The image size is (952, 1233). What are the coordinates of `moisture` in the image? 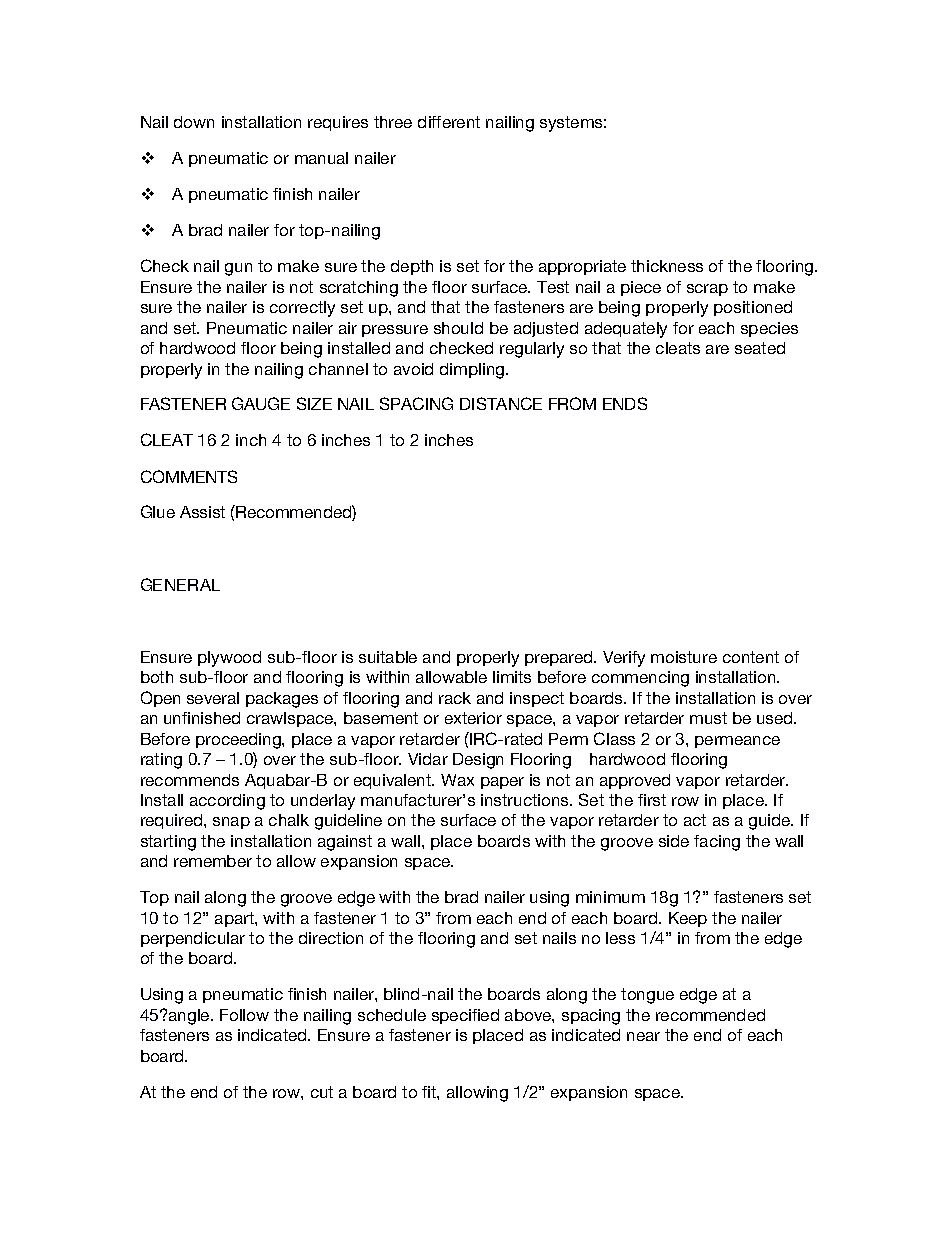 It's located at (684, 657).
